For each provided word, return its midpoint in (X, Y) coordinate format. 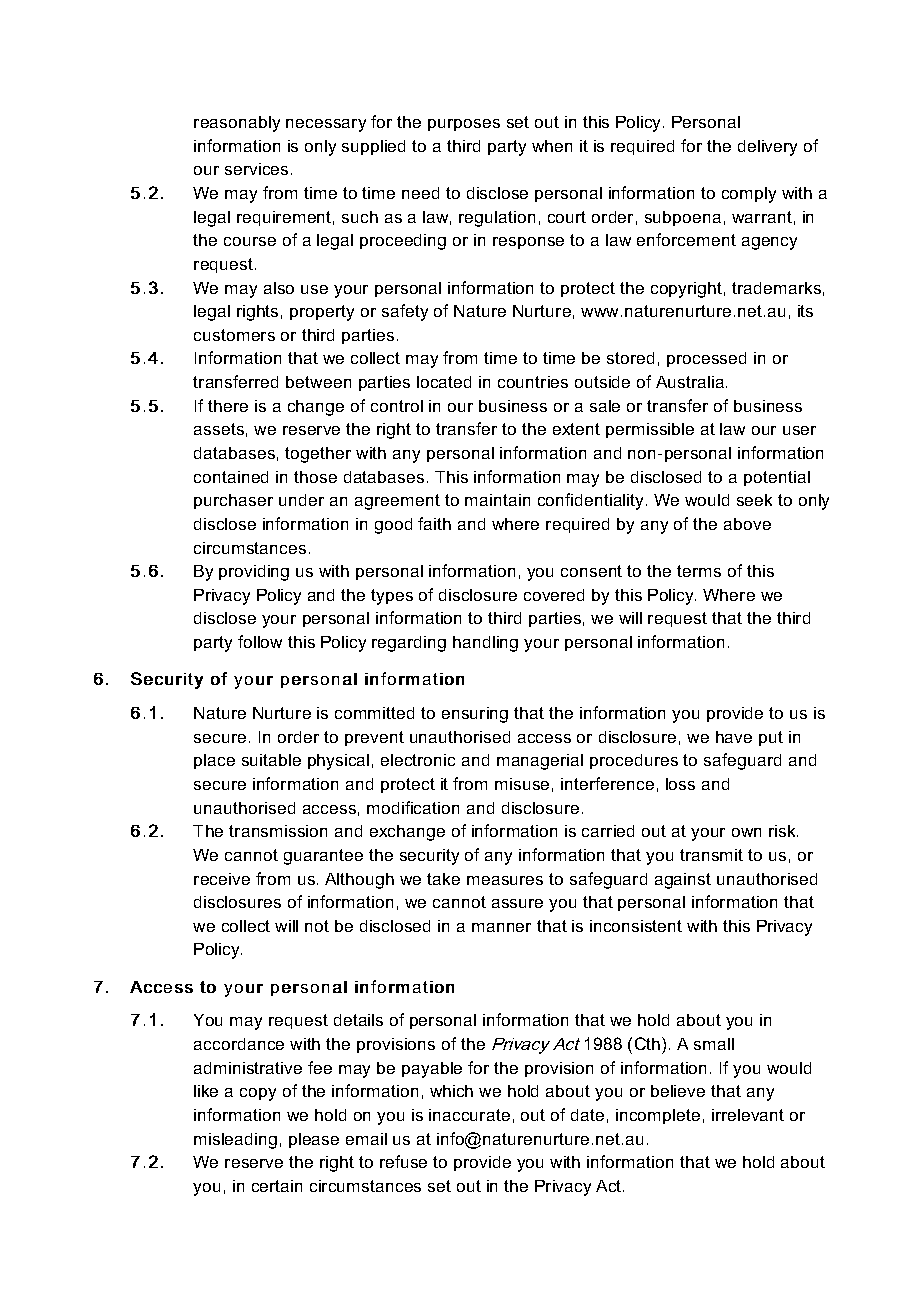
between (318, 382)
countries (533, 382)
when (552, 146)
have (734, 737)
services (256, 169)
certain (277, 1186)
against (683, 881)
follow (260, 641)
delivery (767, 148)
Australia (690, 382)
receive (222, 879)
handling (485, 644)
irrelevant (748, 1115)
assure (517, 903)
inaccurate (469, 1115)
